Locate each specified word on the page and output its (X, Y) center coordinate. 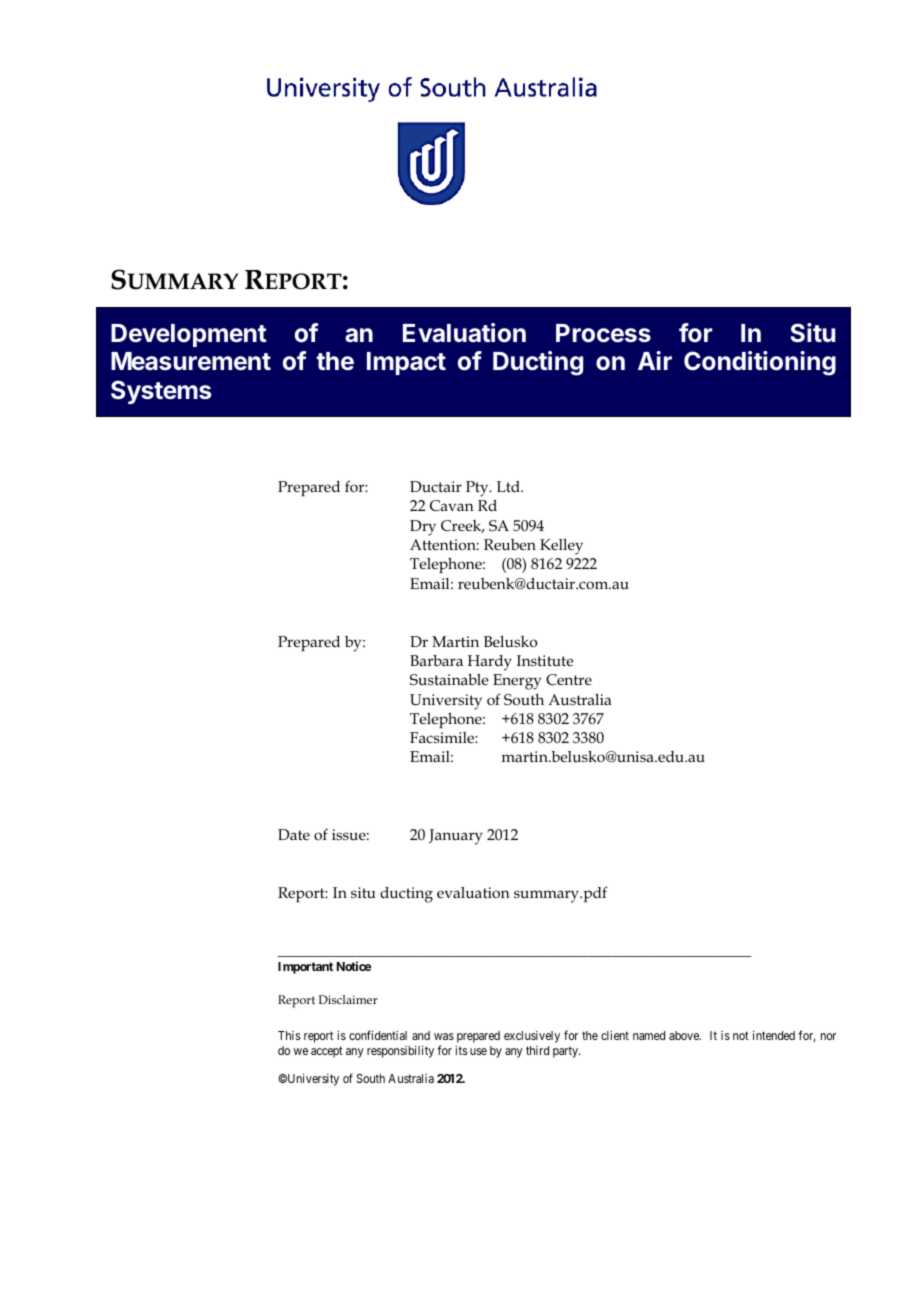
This (289, 1035)
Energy (517, 682)
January (456, 837)
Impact (406, 363)
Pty (478, 489)
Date (294, 834)
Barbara (436, 660)
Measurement (191, 361)
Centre (569, 679)
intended (774, 1035)
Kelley (561, 547)
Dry (423, 528)
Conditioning (760, 363)
